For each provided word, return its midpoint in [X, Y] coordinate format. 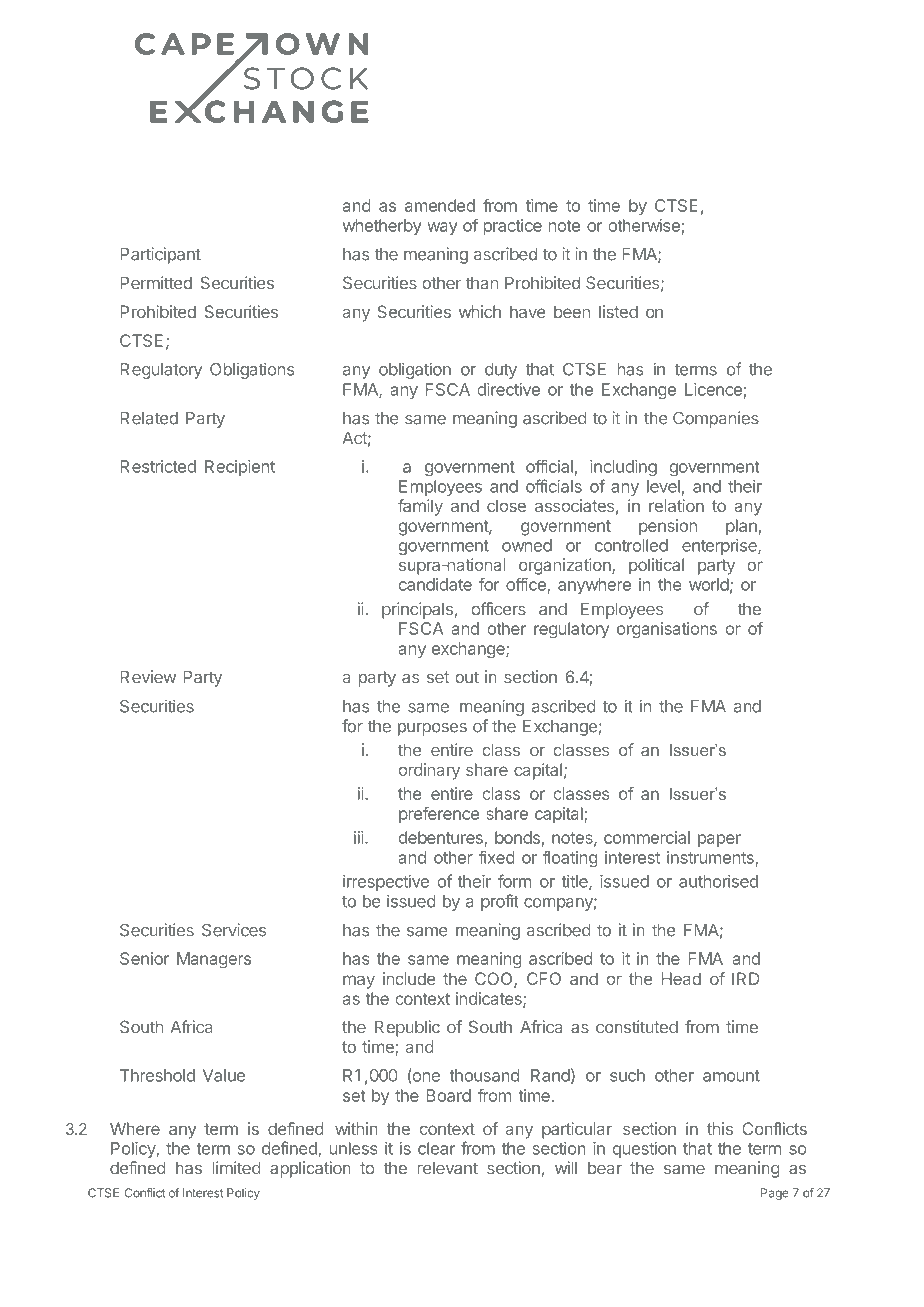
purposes [432, 729]
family [420, 507]
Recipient [240, 468]
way [442, 228]
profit [500, 902]
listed [618, 311]
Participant [160, 255]
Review [148, 677]
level [663, 486]
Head [681, 978]
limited [237, 1168]
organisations [667, 630]
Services [234, 930]
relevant [447, 1168]
